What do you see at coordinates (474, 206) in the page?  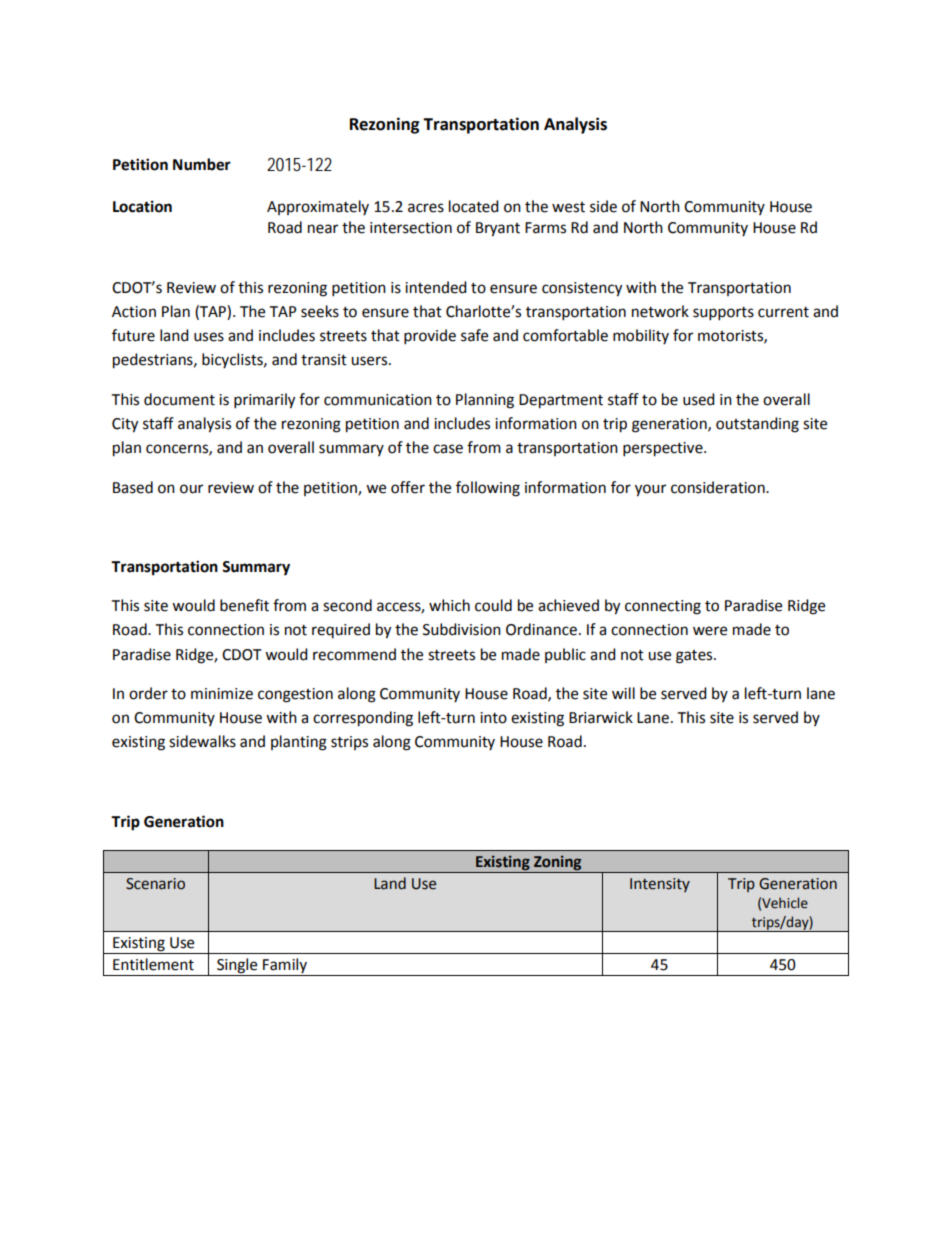 I see `located` at bounding box center [474, 206].
